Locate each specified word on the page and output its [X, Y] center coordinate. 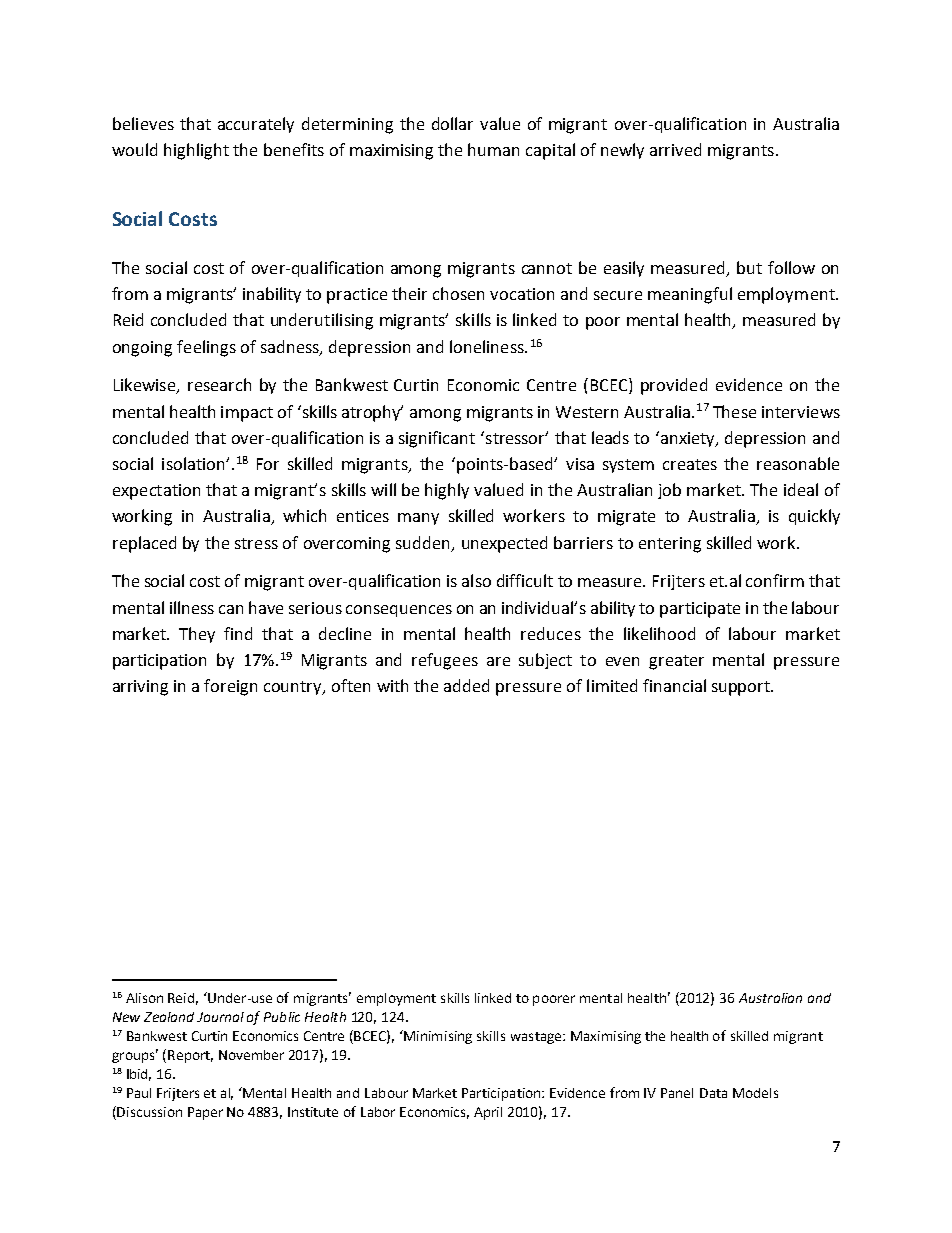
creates [690, 464]
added [466, 685]
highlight [196, 151]
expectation [156, 492]
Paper [205, 1113]
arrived [675, 149]
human [493, 149]
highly [447, 491]
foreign [230, 687]
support [742, 688]
